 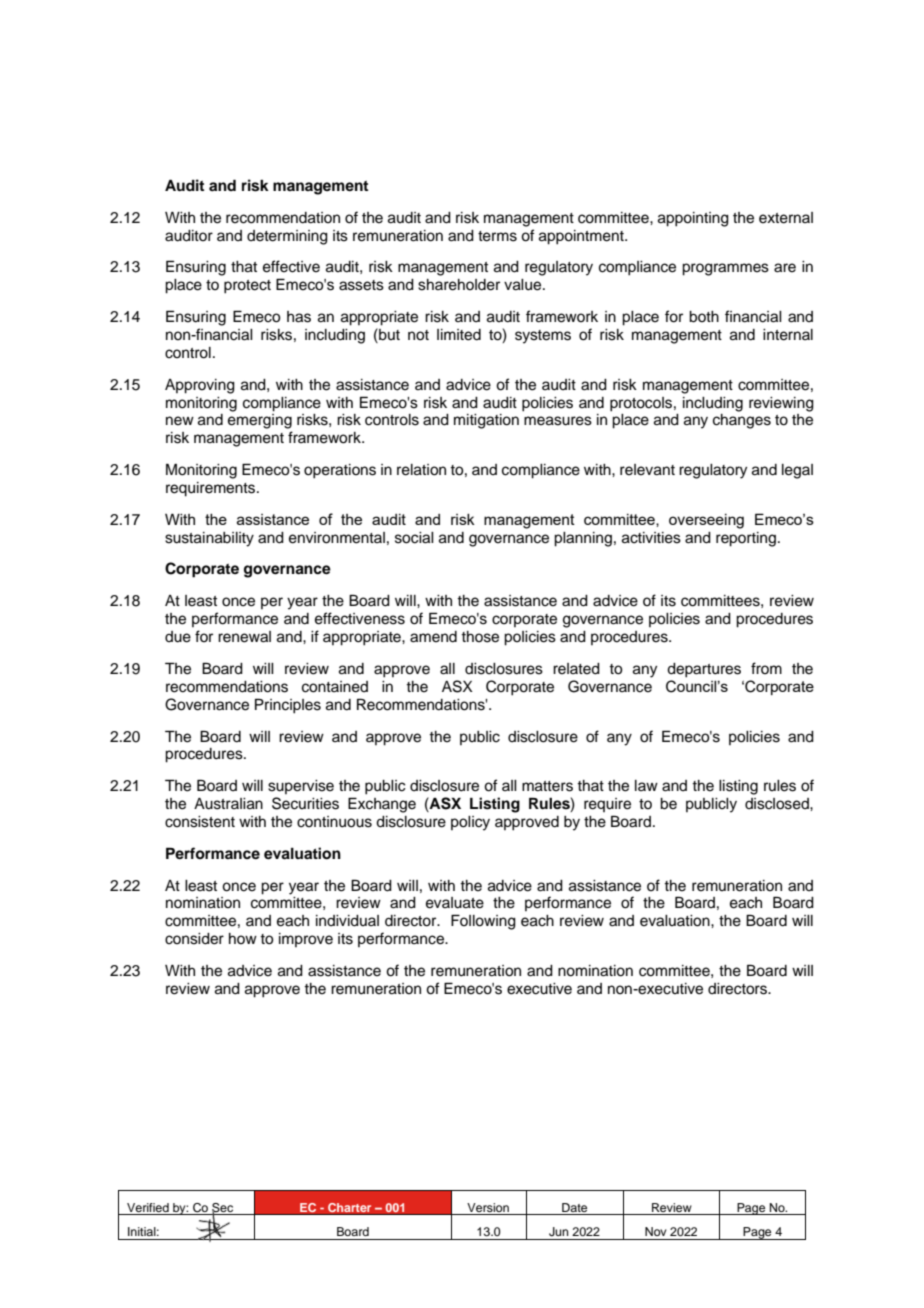 What do you see at coordinates (497, 236) in the image?
I see `terms` at bounding box center [497, 236].
